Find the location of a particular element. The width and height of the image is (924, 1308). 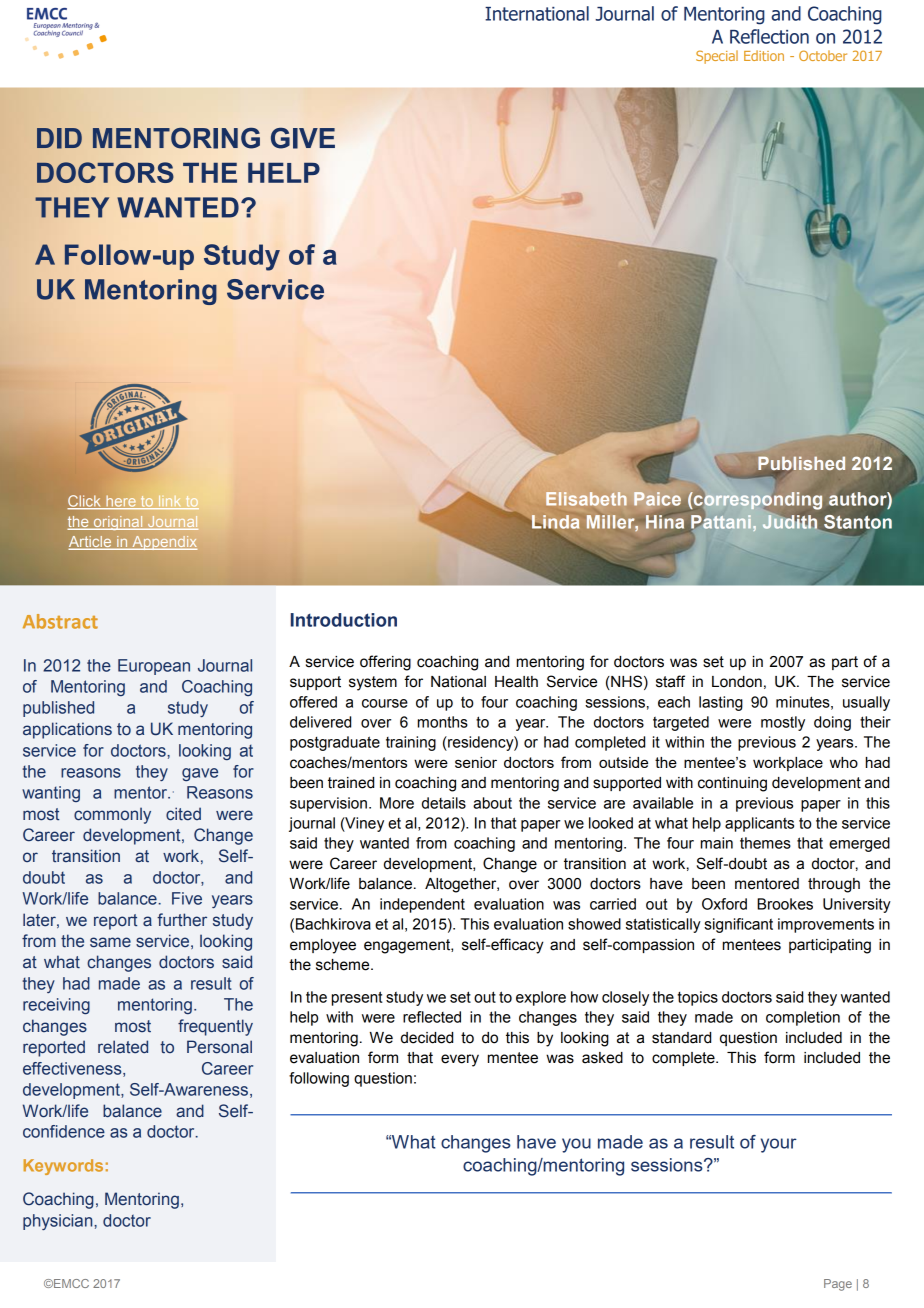

physician is located at coordinates (59, 1222).
